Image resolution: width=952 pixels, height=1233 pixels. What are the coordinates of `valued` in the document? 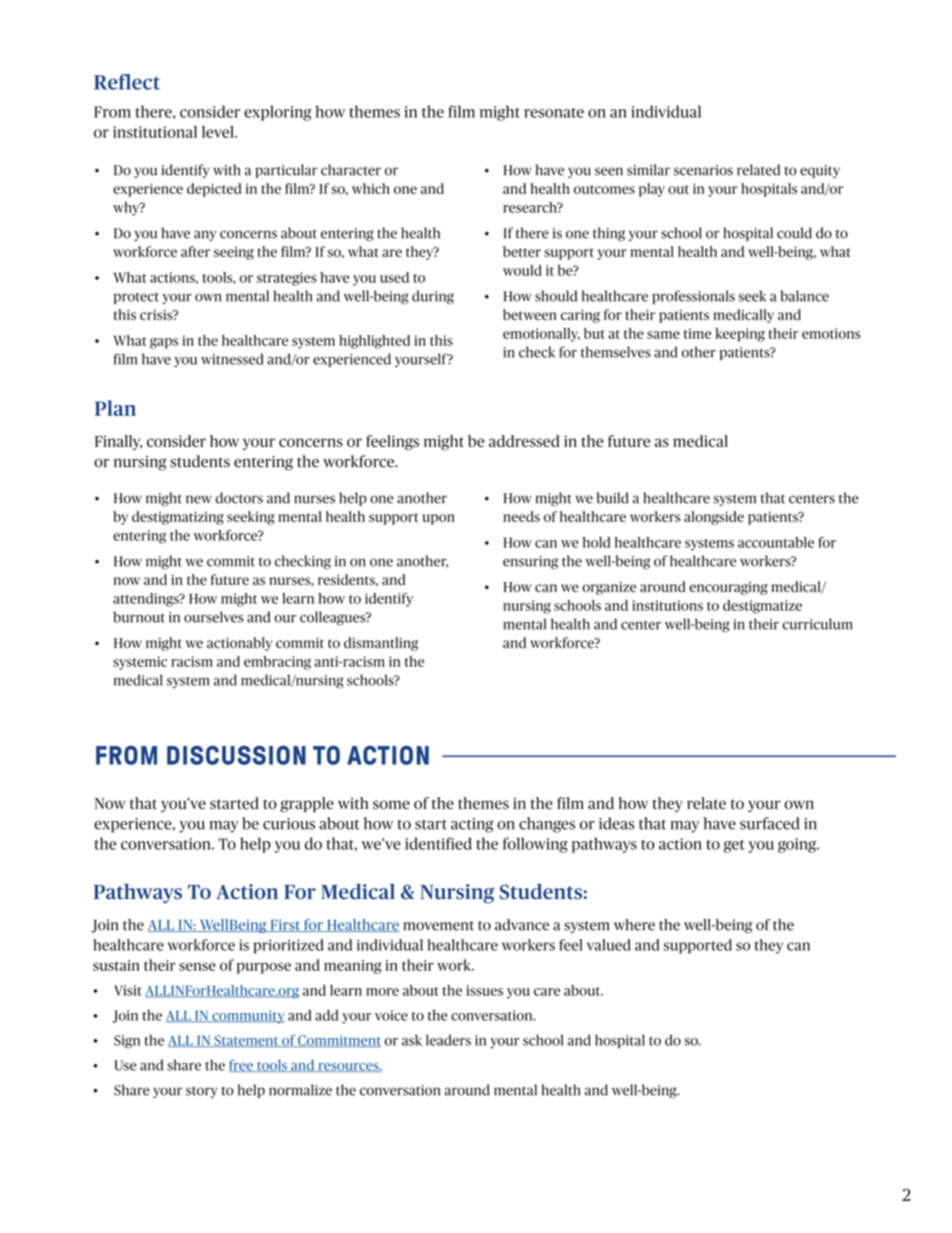 It's located at (609, 945).
